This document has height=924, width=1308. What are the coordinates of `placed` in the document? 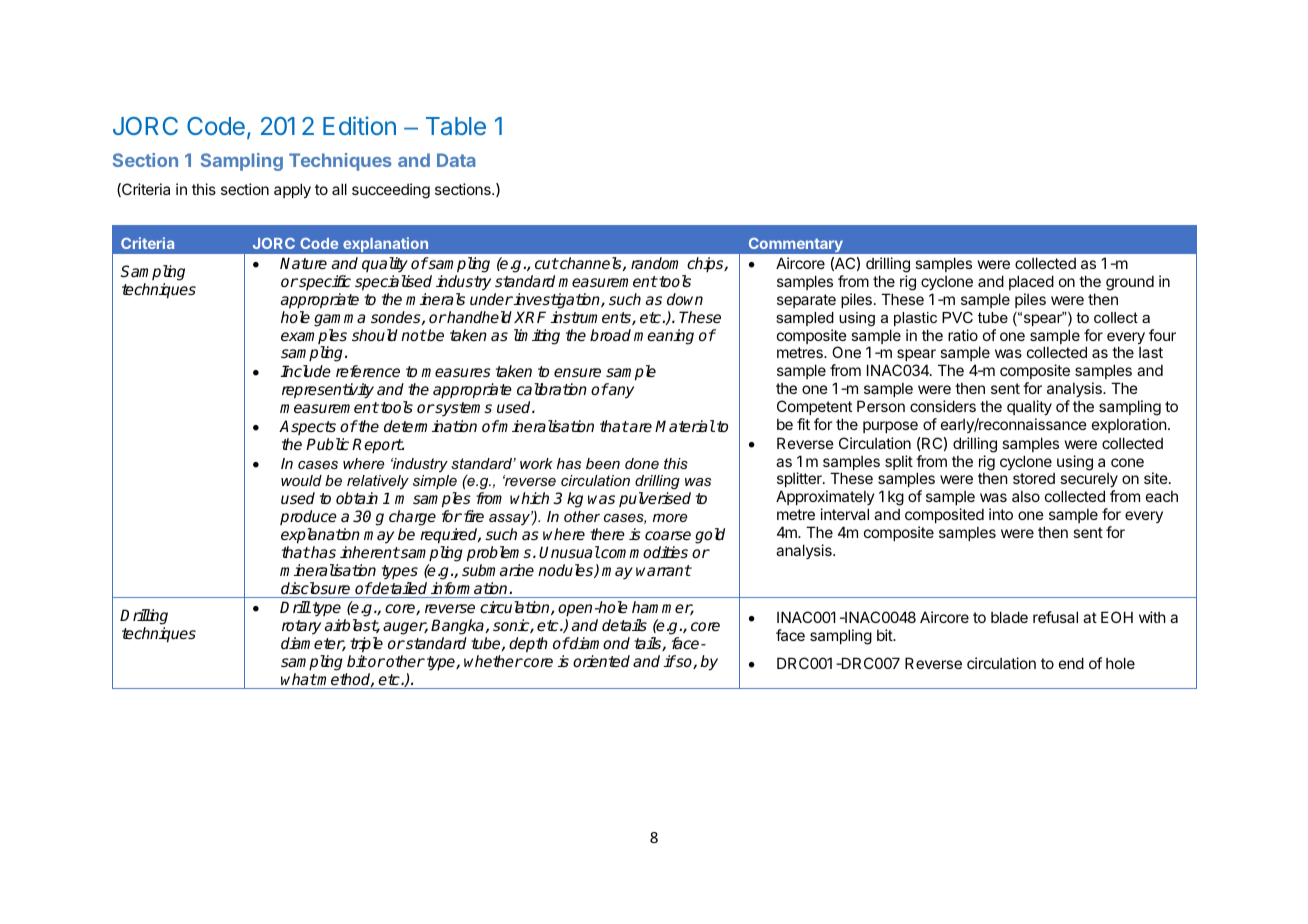 It's located at (1031, 282).
